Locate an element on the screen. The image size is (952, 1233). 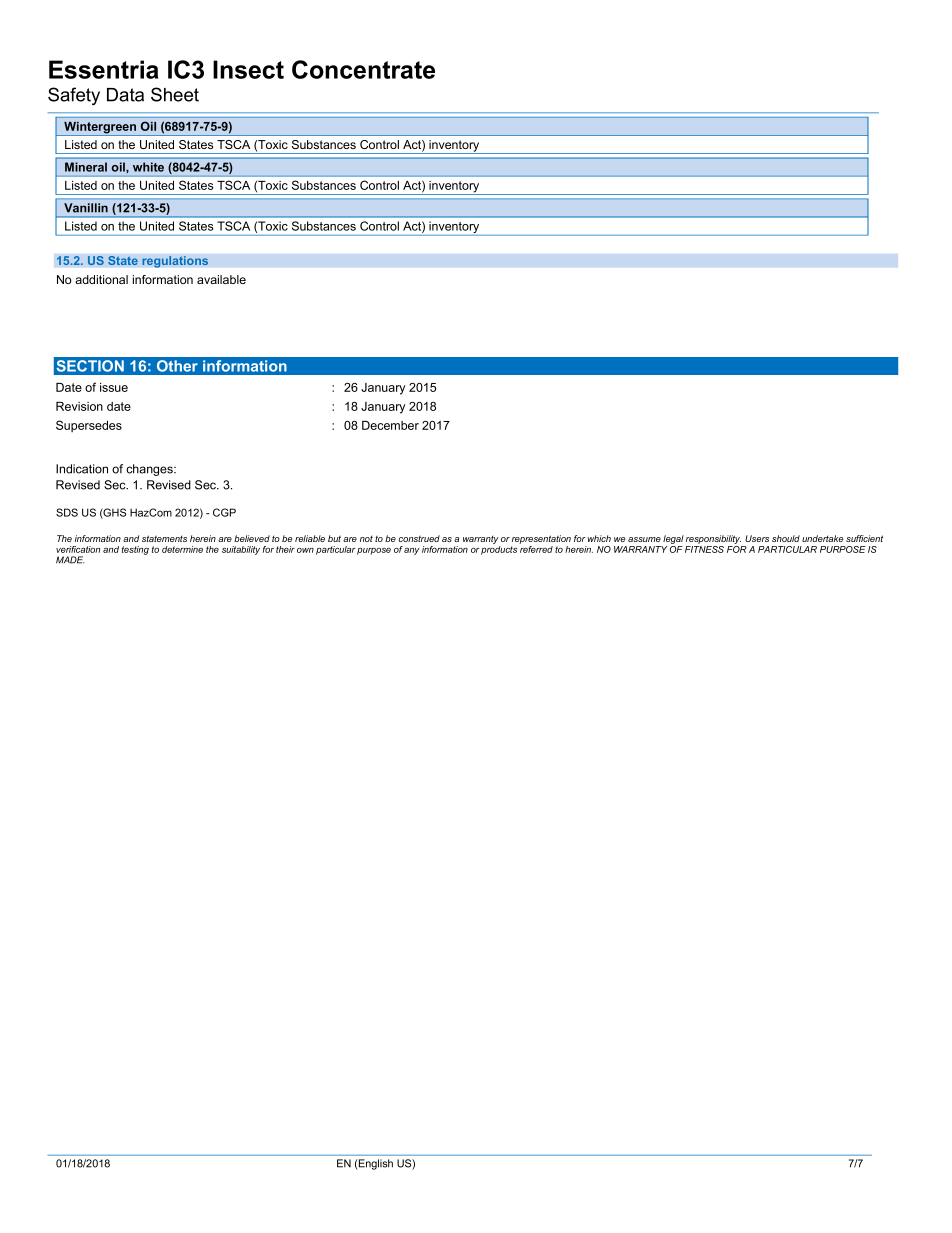
regulations is located at coordinates (175, 262).
